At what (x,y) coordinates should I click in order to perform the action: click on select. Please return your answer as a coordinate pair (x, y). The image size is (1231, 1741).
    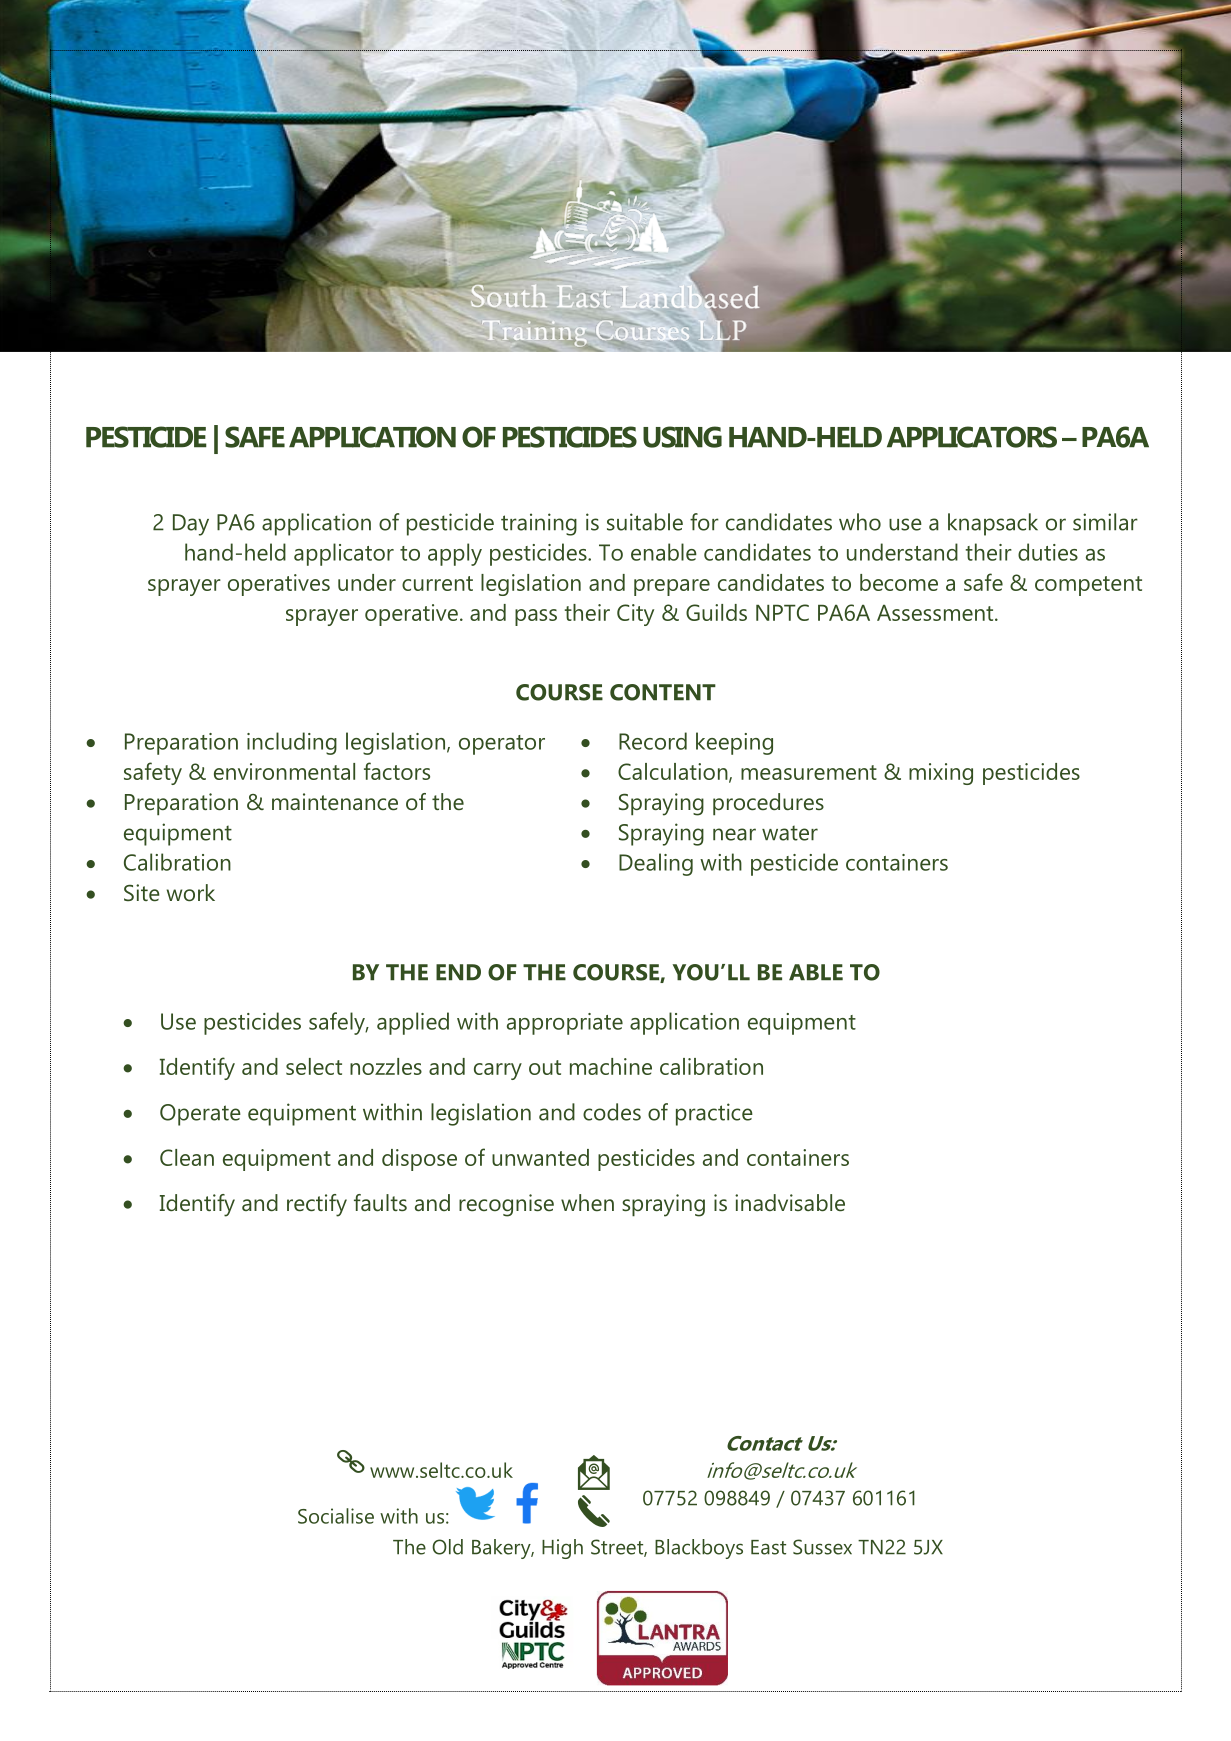
    Looking at the image, I should click on (314, 1066).
